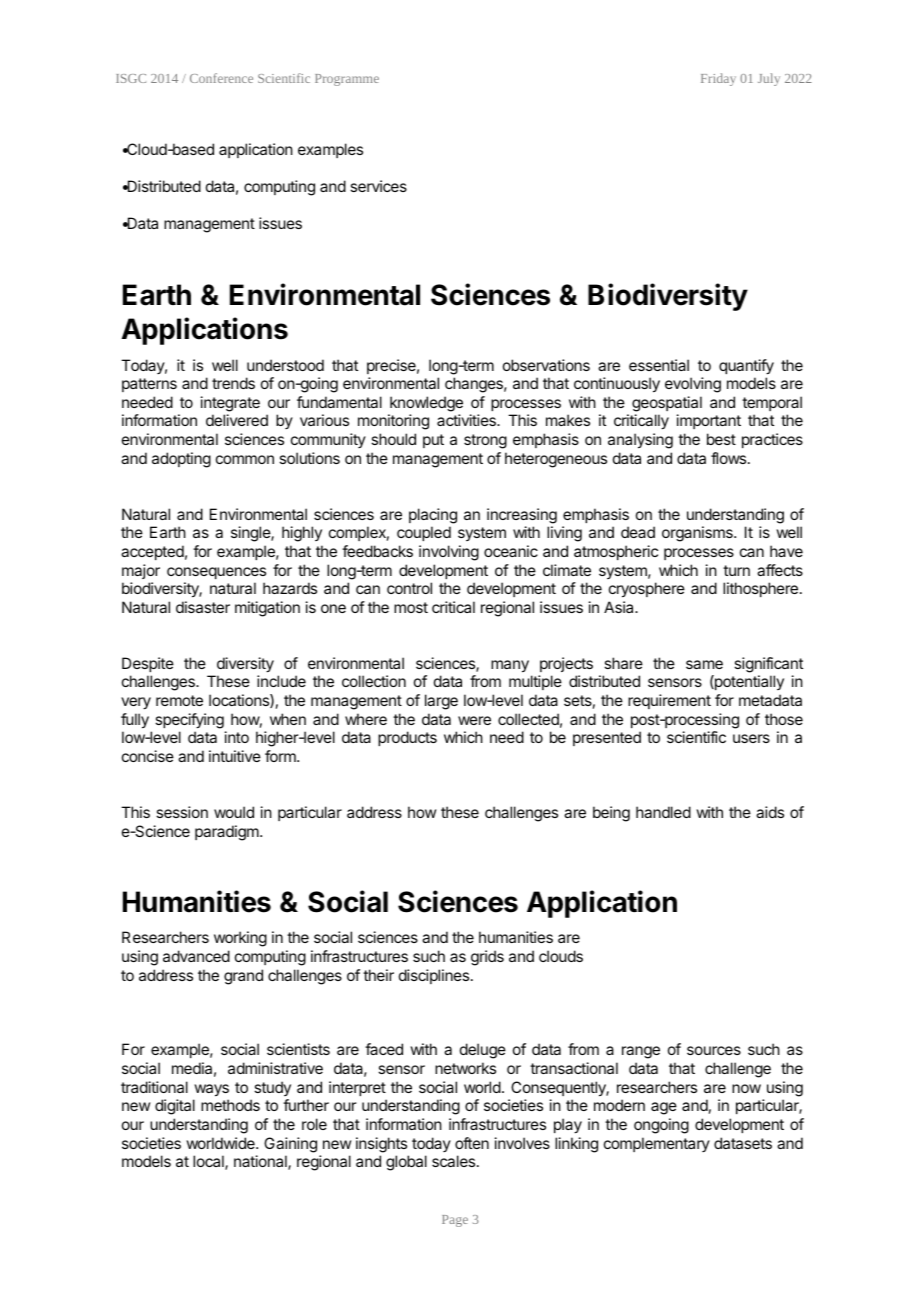 This image has height=1308, width=924. What do you see at coordinates (181, 460) in the image?
I see `adopting` at bounding box center [181, 460].
